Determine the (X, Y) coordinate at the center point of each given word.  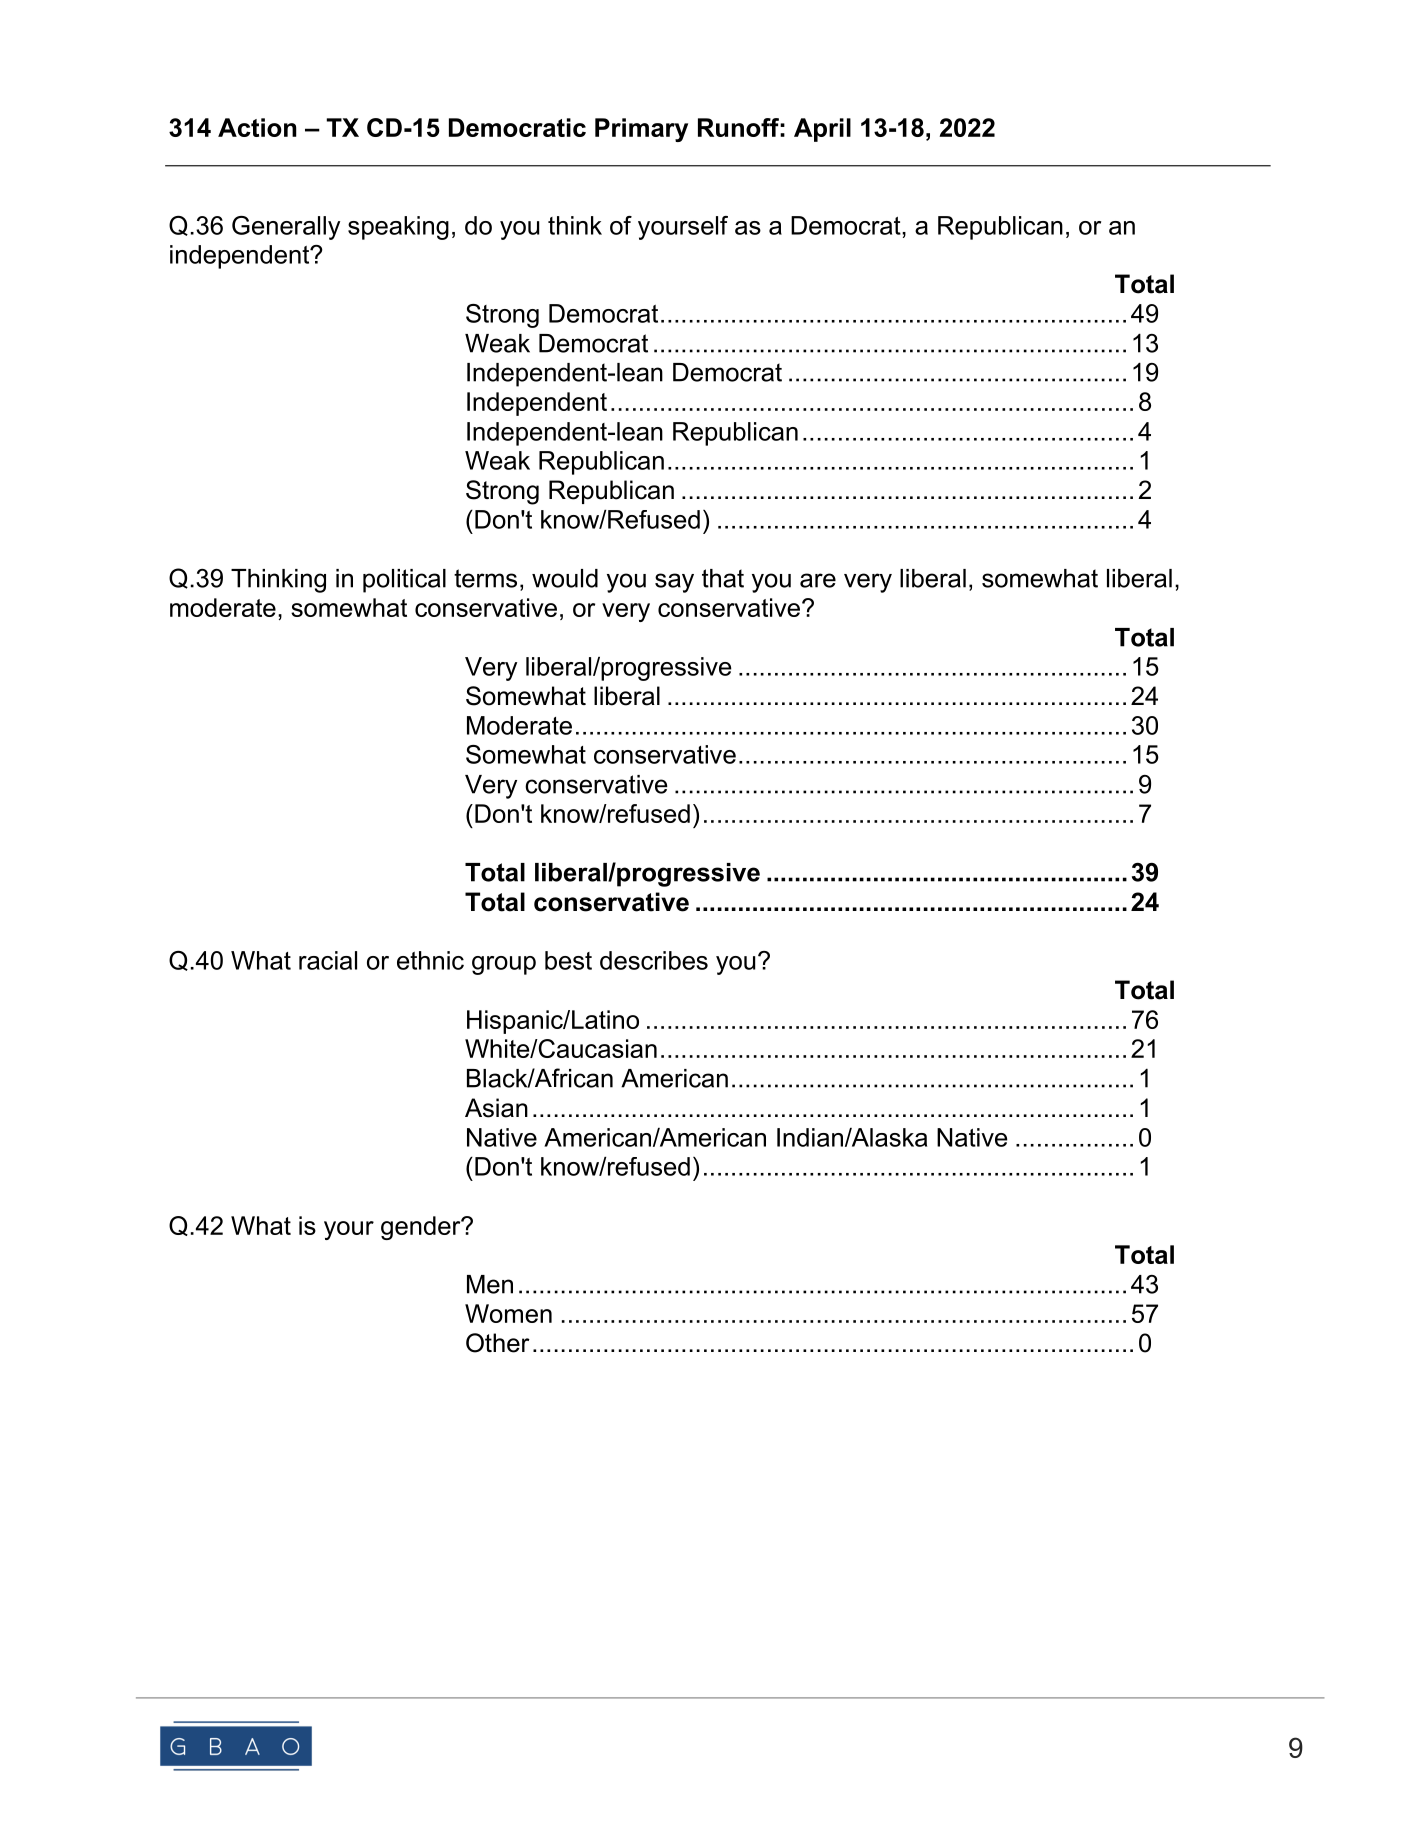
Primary (641, 130)
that (723, 578)
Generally (286, 228)
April (822, 130)
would (565, 578)
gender (422, 1228)
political (404, 581)
